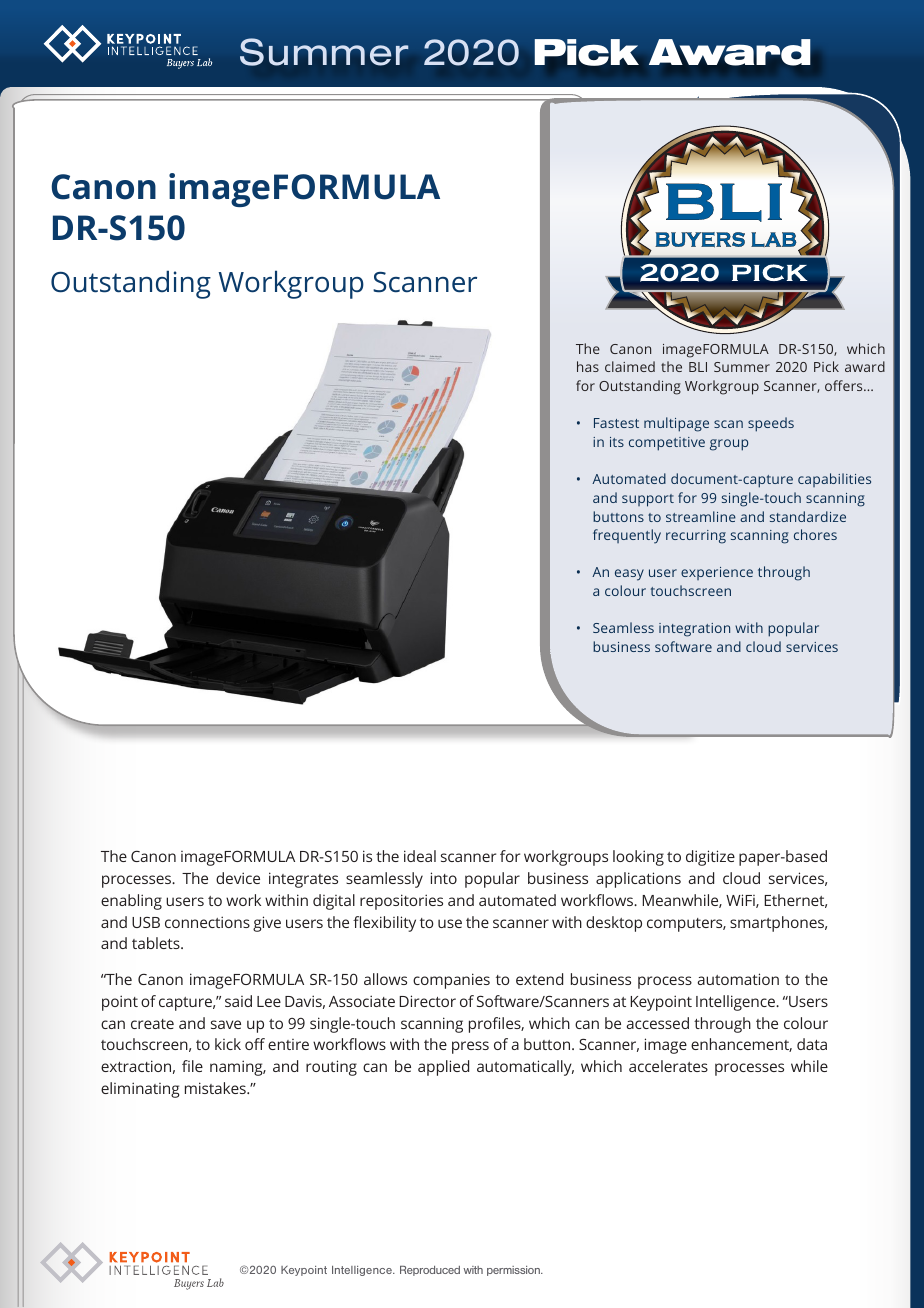  Describe the element at coordinates (771, 424) in the screenshot. I see `speeds` at that location.
